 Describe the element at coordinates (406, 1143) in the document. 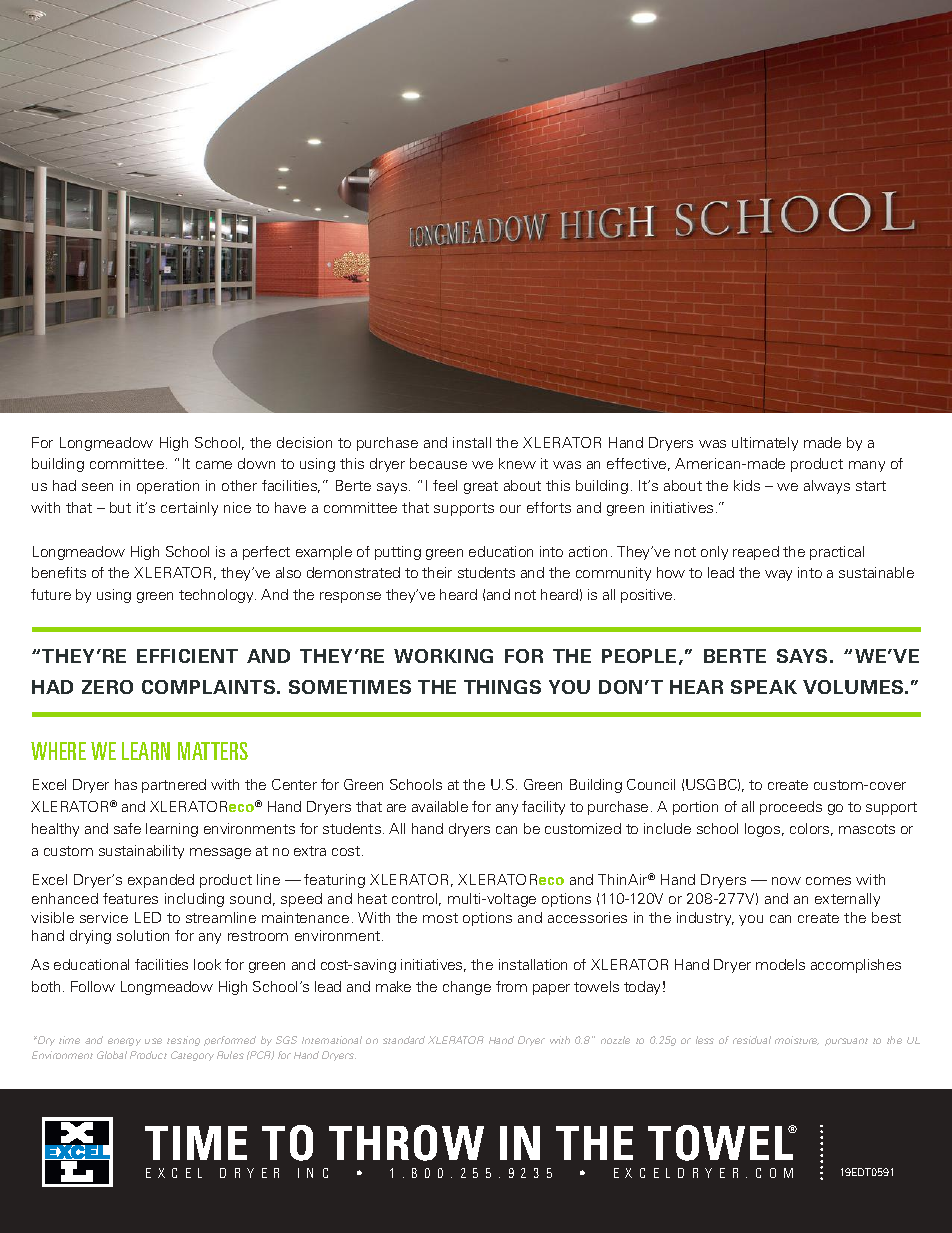

I see `THROW` at that location.
